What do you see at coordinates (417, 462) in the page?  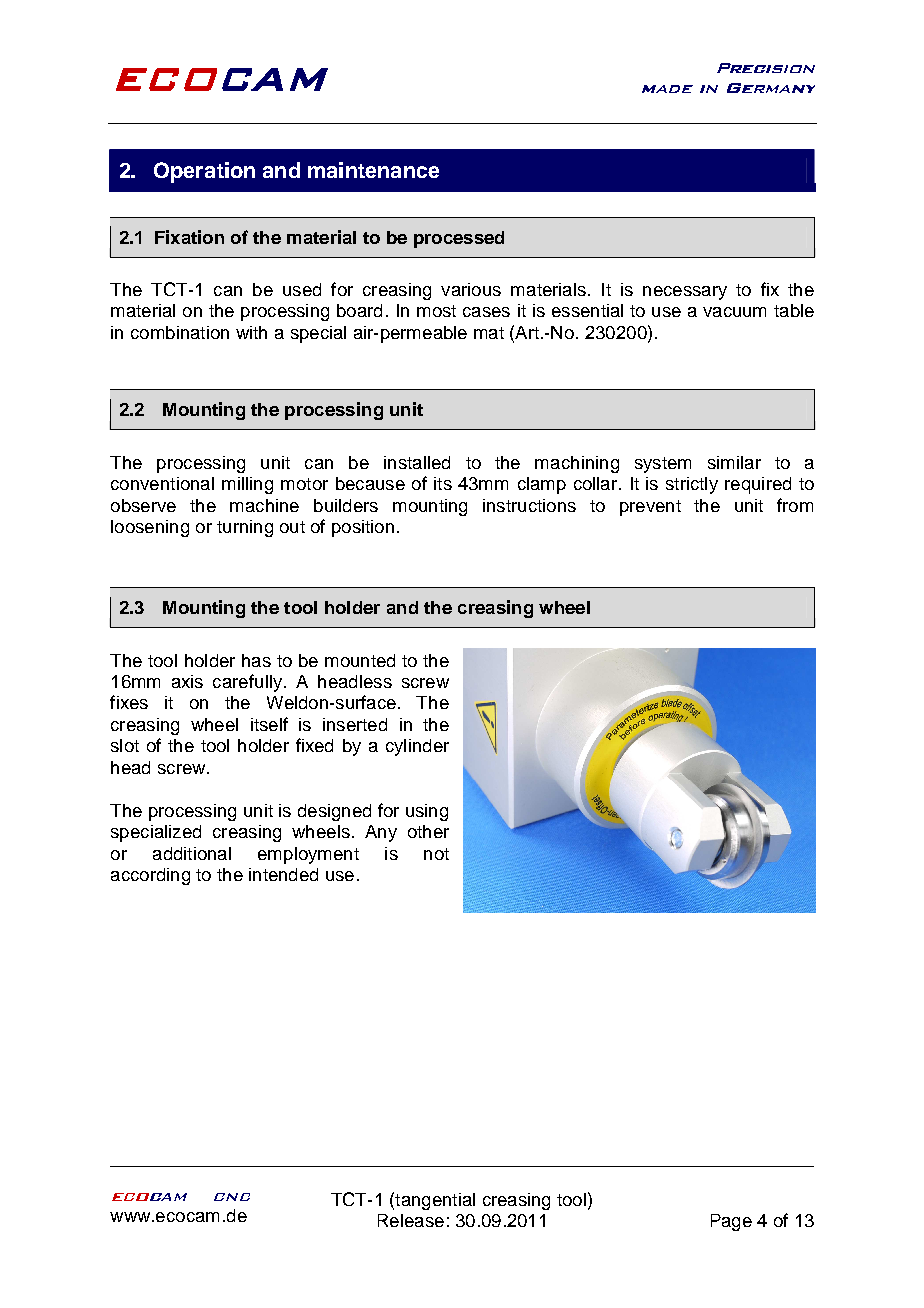 I see `installed` at bounding box center [417, 462].
